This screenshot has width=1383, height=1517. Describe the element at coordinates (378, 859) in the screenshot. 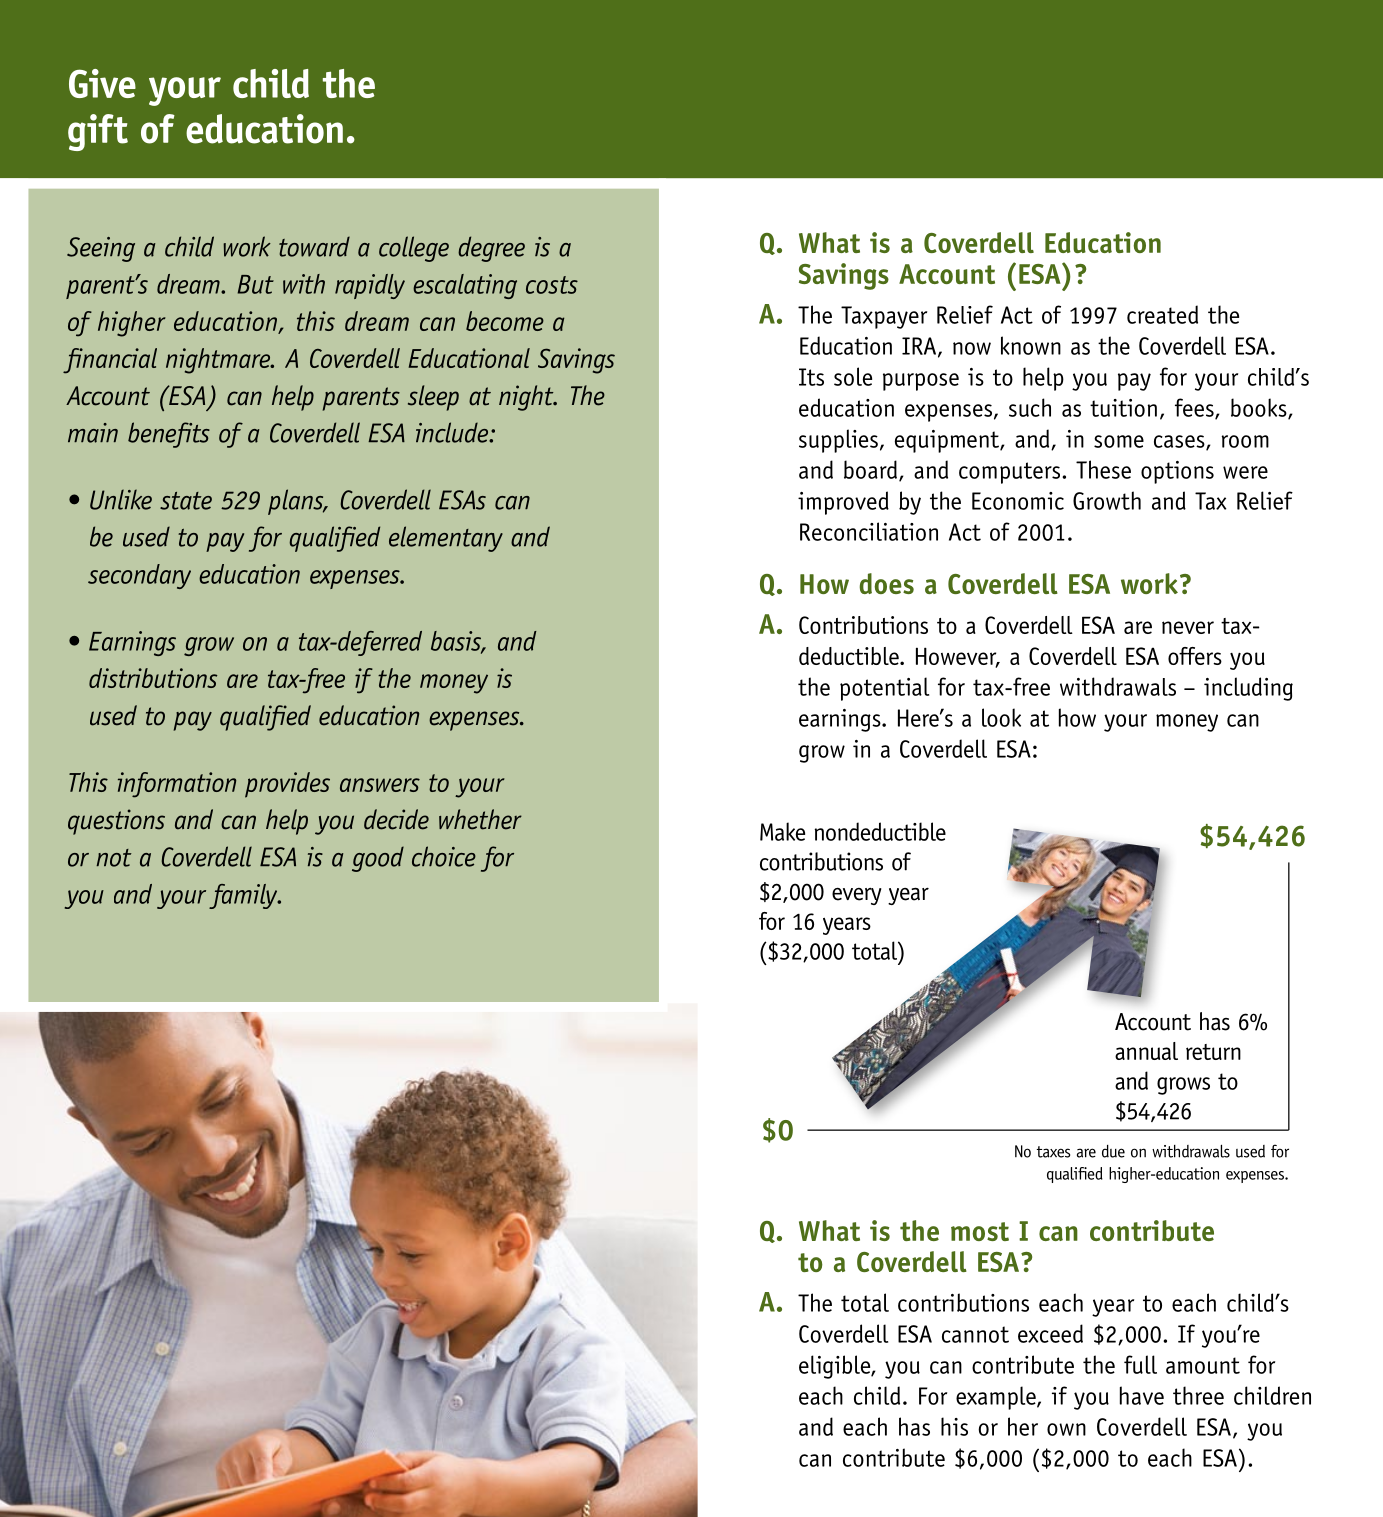

I see `good` at that location.
